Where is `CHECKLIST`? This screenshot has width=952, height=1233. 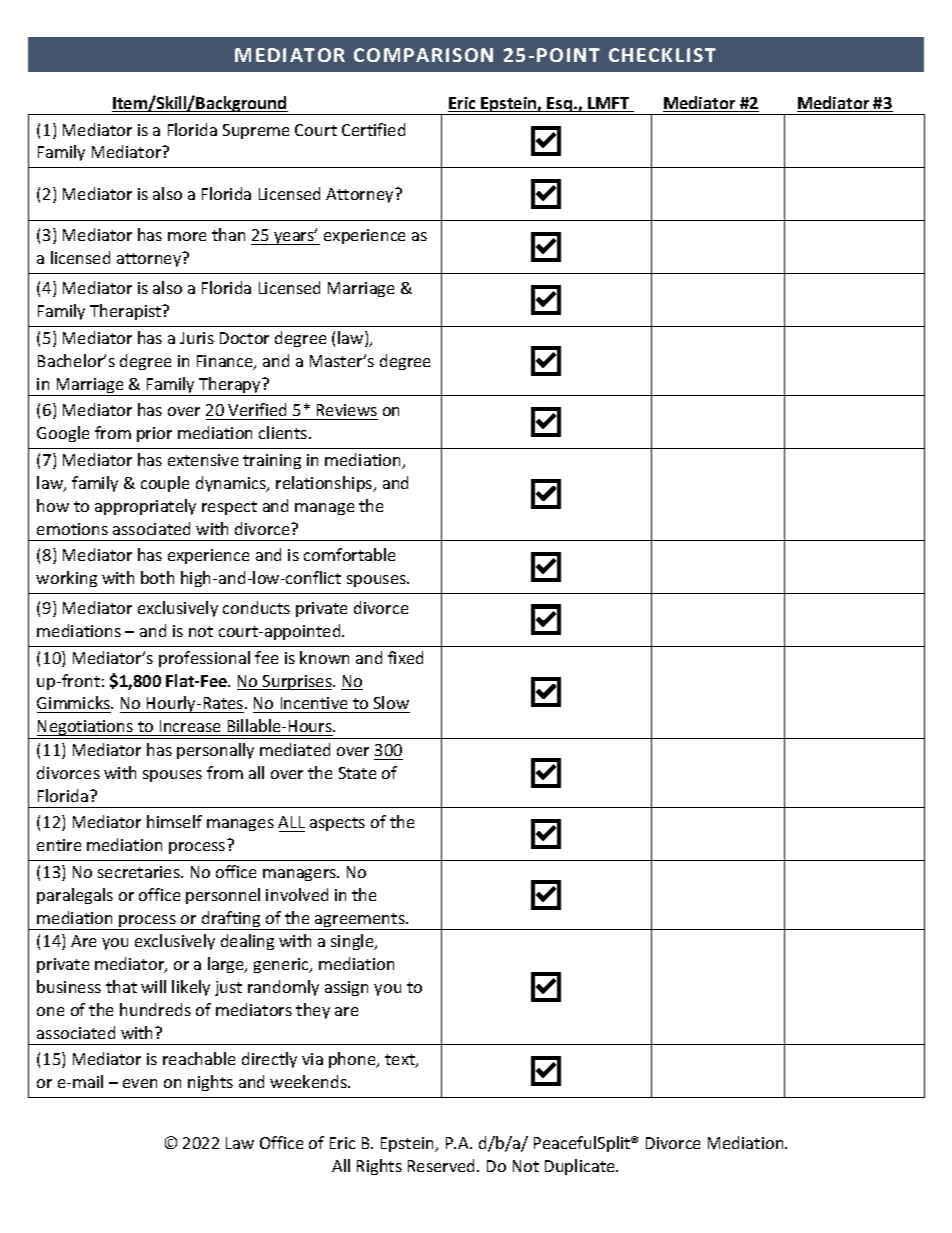
CHECKLIST is located at coordinates (662, 55).
